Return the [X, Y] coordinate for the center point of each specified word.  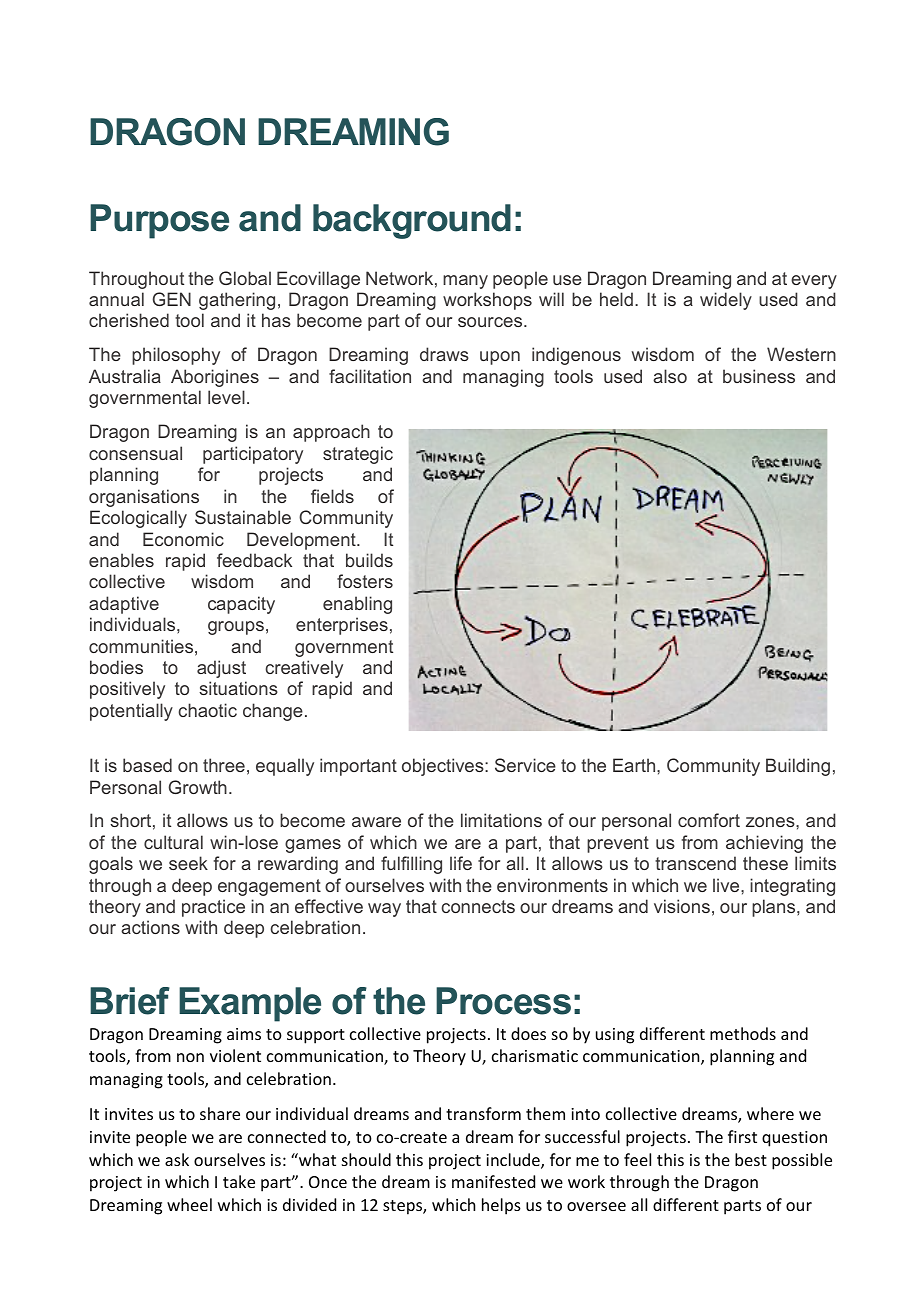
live [727, 885]
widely [726, 301]
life [461, 863]
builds [369, 560]
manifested [493, 1181]
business [759, 376]
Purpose [159, 221]
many [465, 282]
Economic [183, 539]
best [751, 1159]
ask [177, 1159]
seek [188, 863]
